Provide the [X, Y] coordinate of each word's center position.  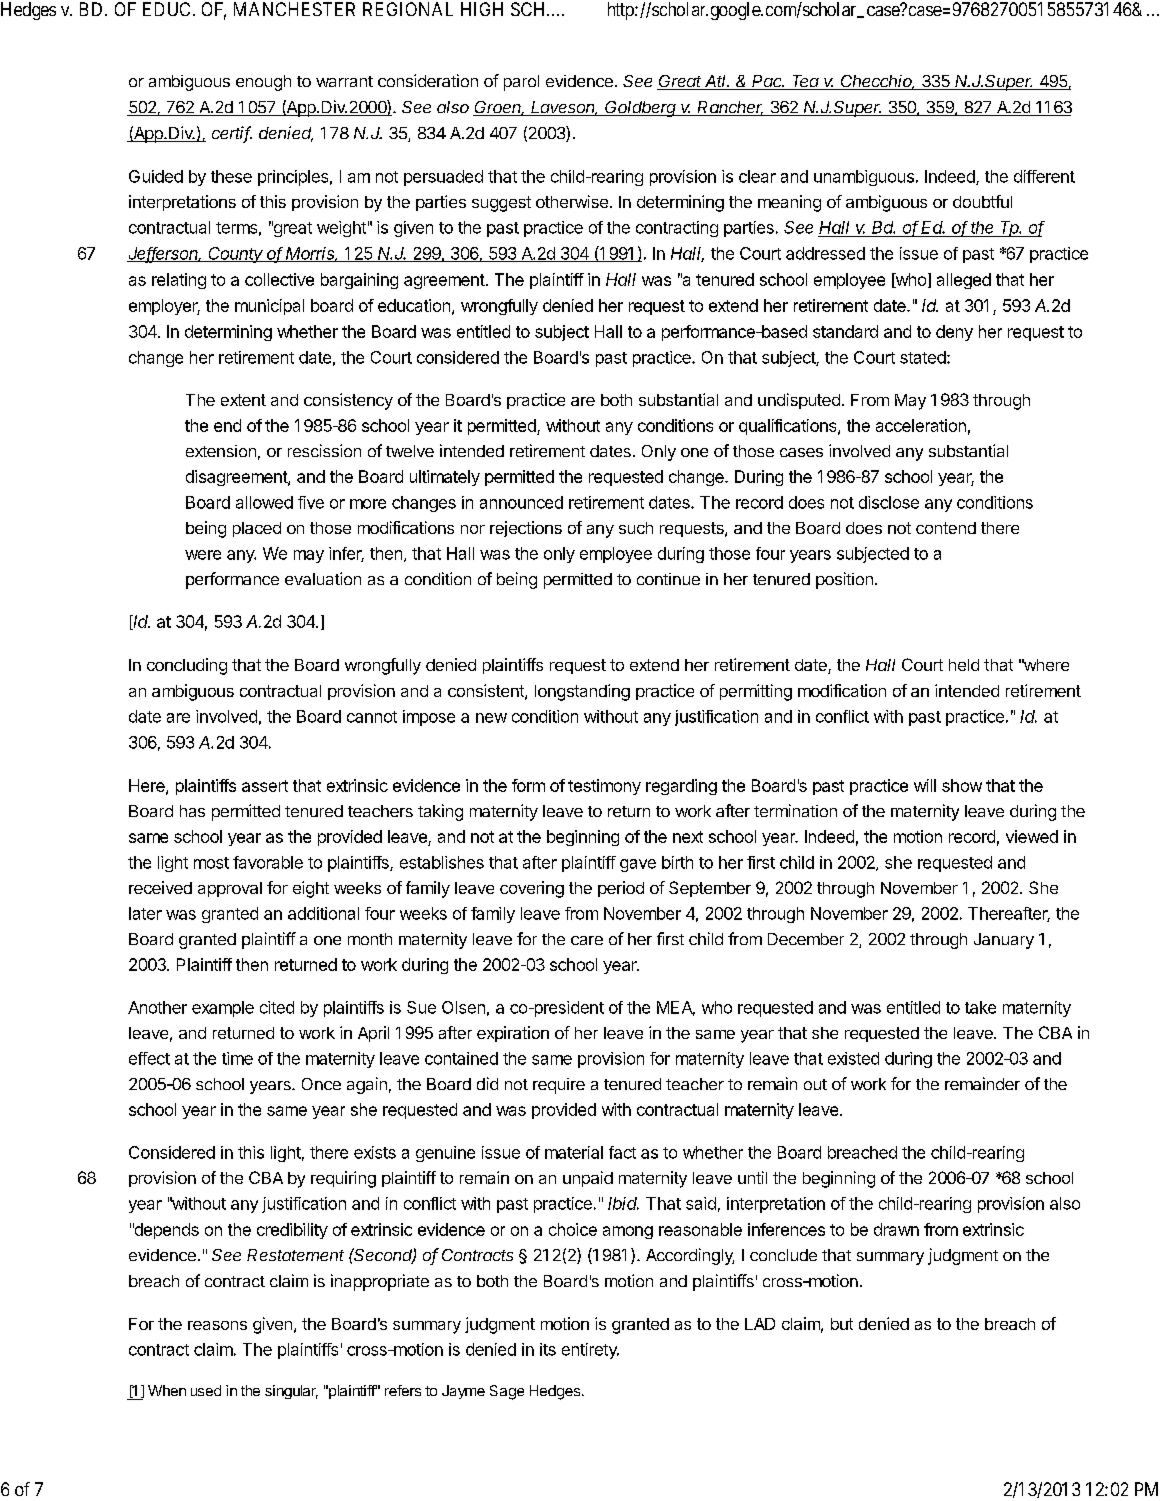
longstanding [582, 692]
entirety [590, 1351]
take [980, 1007]
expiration [513, 1034]
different [1044, 176]
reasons [217, 1325]
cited [277, 1007]
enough [263, 83]
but [842, 1324]
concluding [187, 666]
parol [521, 83]
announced [521, 502]
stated [923, 357]
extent [243, 400]
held [964, 665]
